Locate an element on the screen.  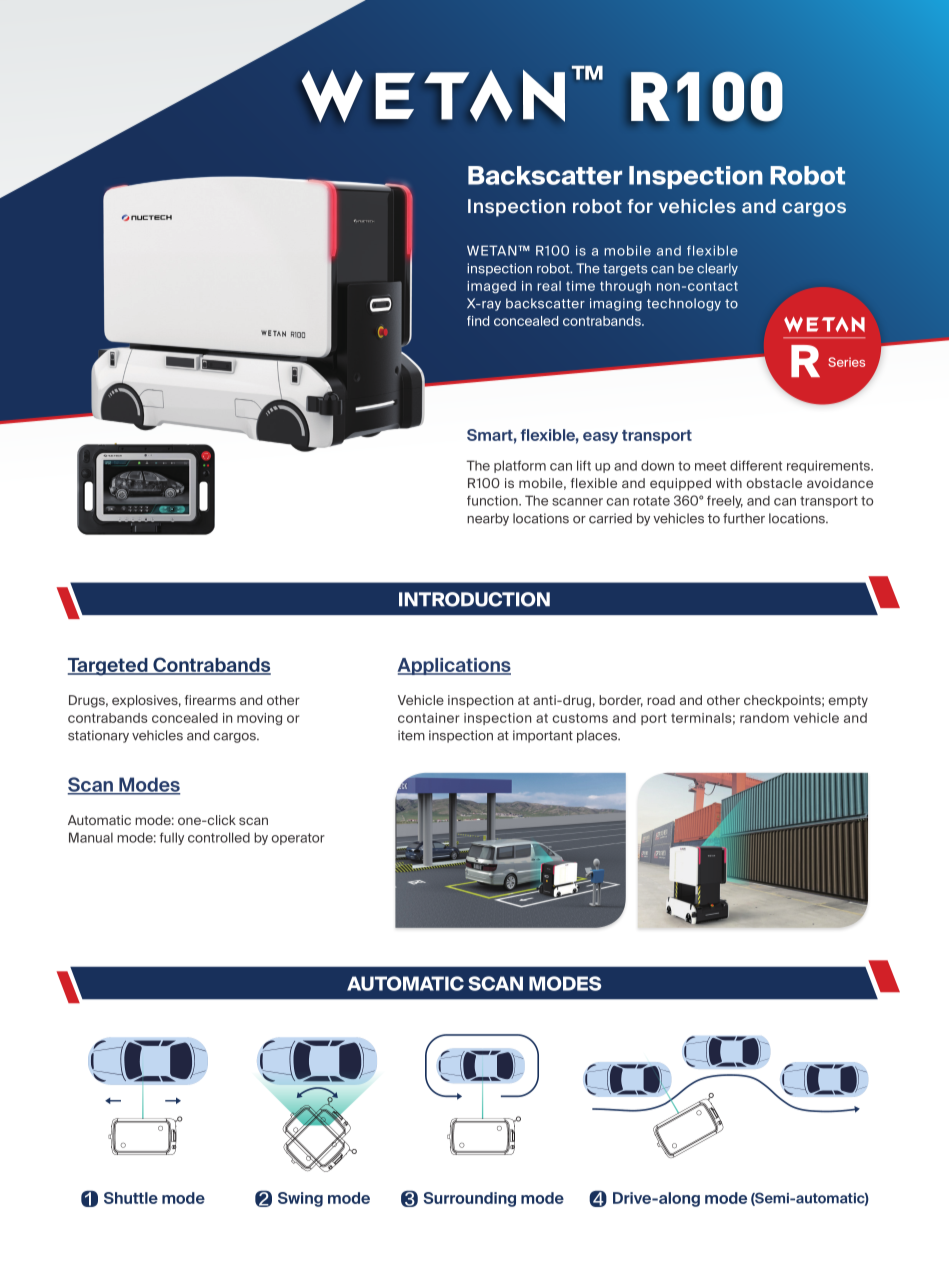
clearly is located at coordinates (717, 269).
